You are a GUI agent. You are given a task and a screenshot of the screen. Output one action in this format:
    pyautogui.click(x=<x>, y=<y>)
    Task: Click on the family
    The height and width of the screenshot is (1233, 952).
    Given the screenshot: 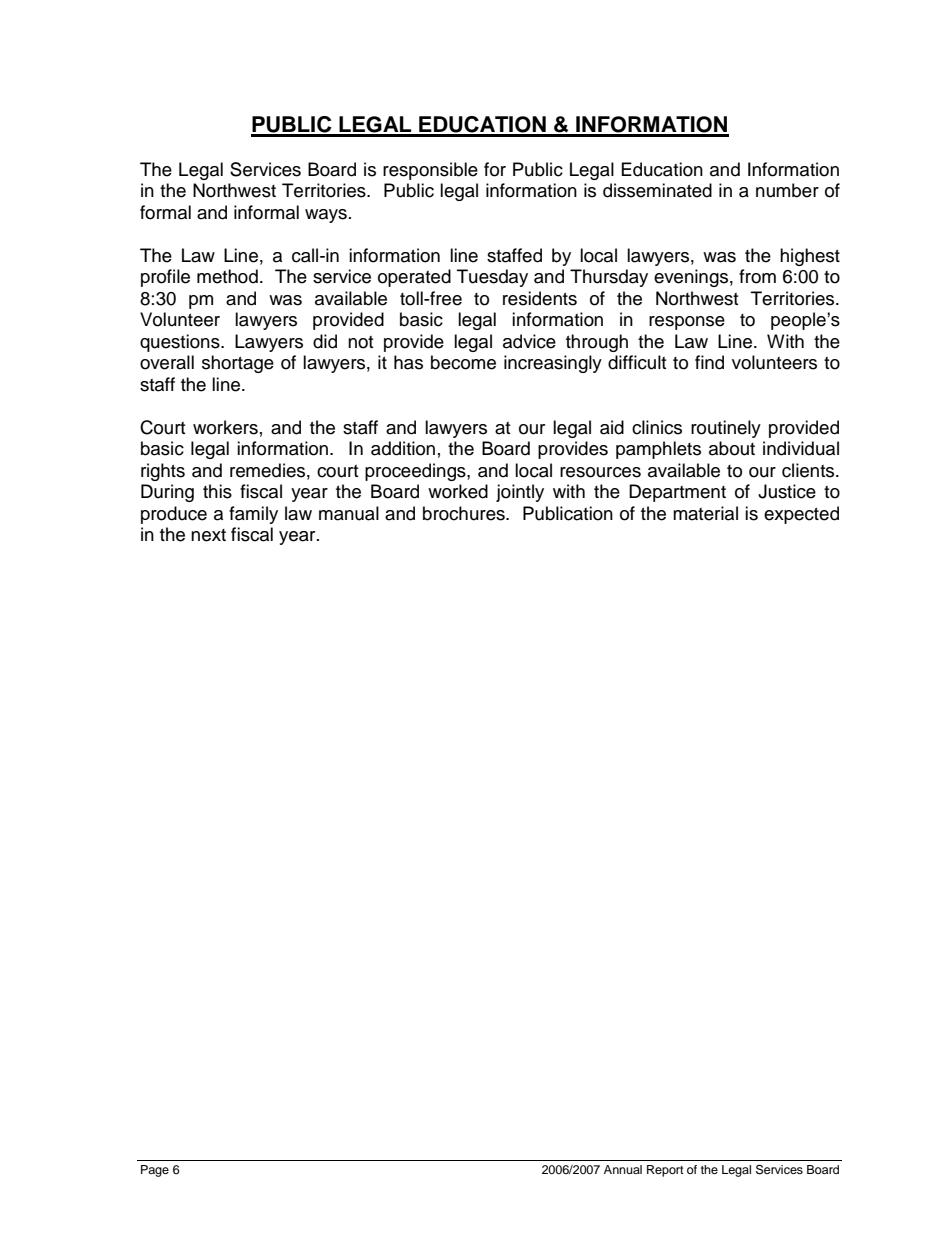 What is the action you would take?
    pyautogui.click(x=253, y=515)
